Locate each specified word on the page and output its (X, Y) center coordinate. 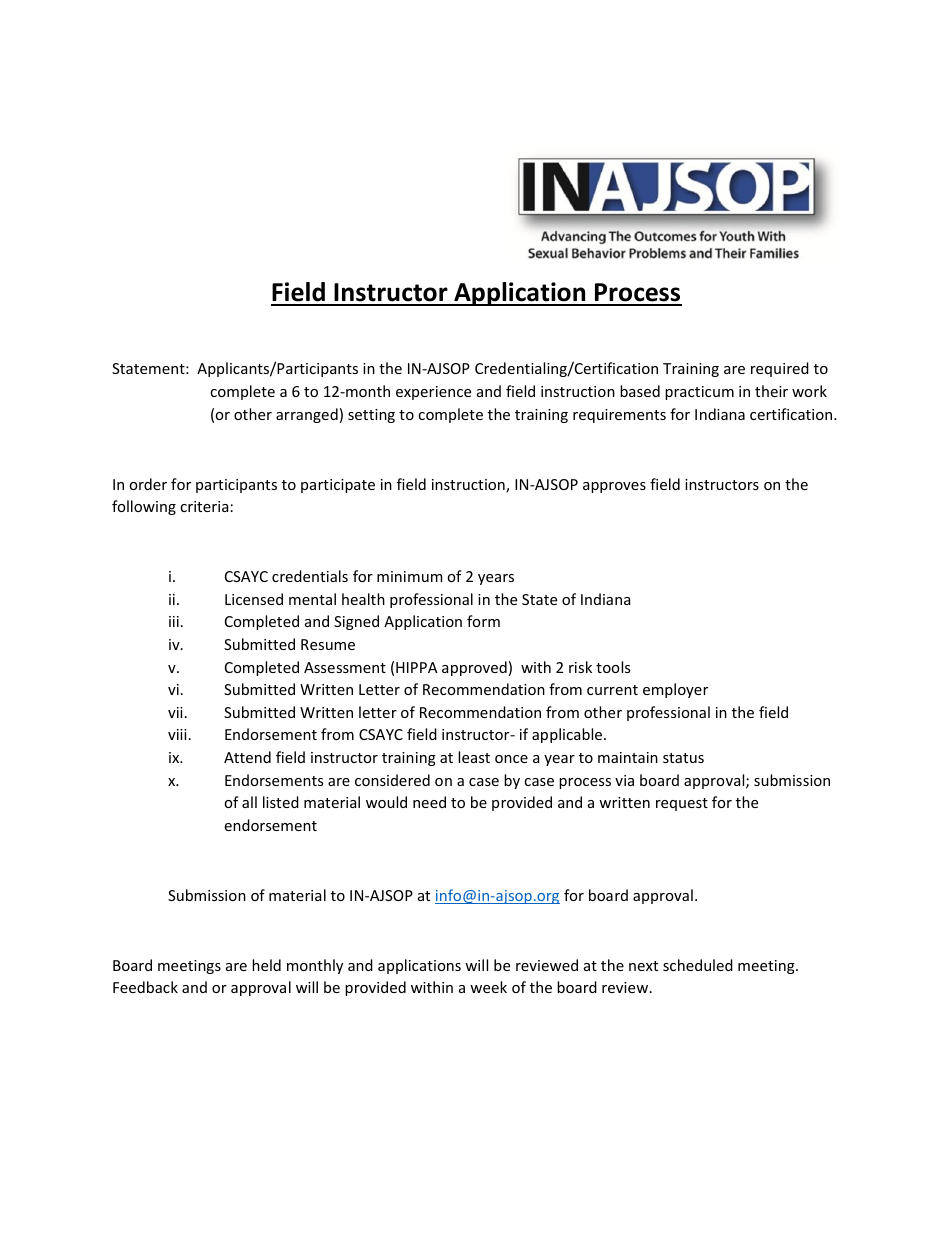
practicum (699, 393)
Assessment (345, 667)
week (488, 987)
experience (433, 393)
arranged (307, 415)
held (266, 965)
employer (675, 690)
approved (474, 668)
